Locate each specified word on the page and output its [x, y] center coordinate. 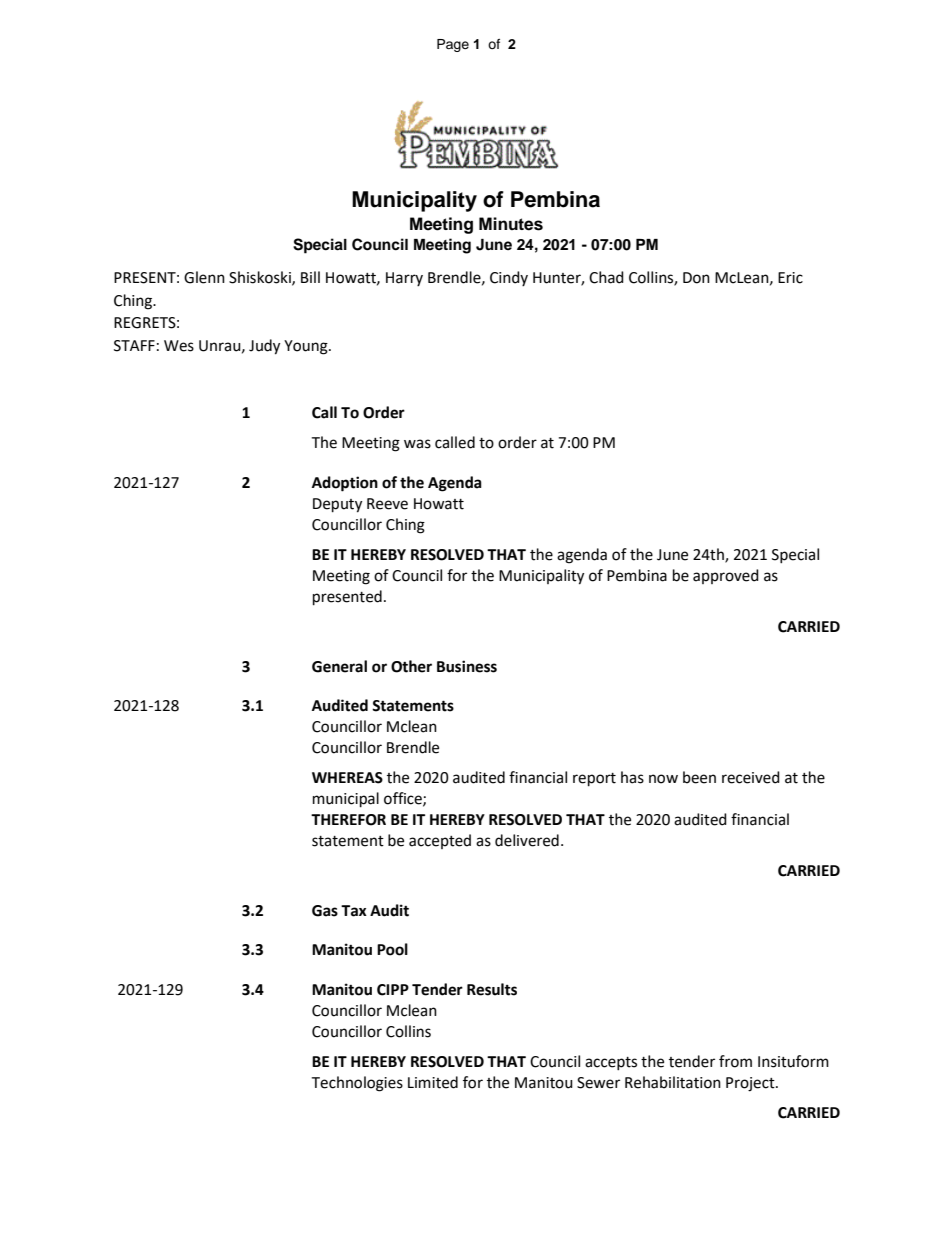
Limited [433, 1082]
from [735, 1061]
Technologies [357, 1084]
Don [696, 278]
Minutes [511, 224]
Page [453, 45]
